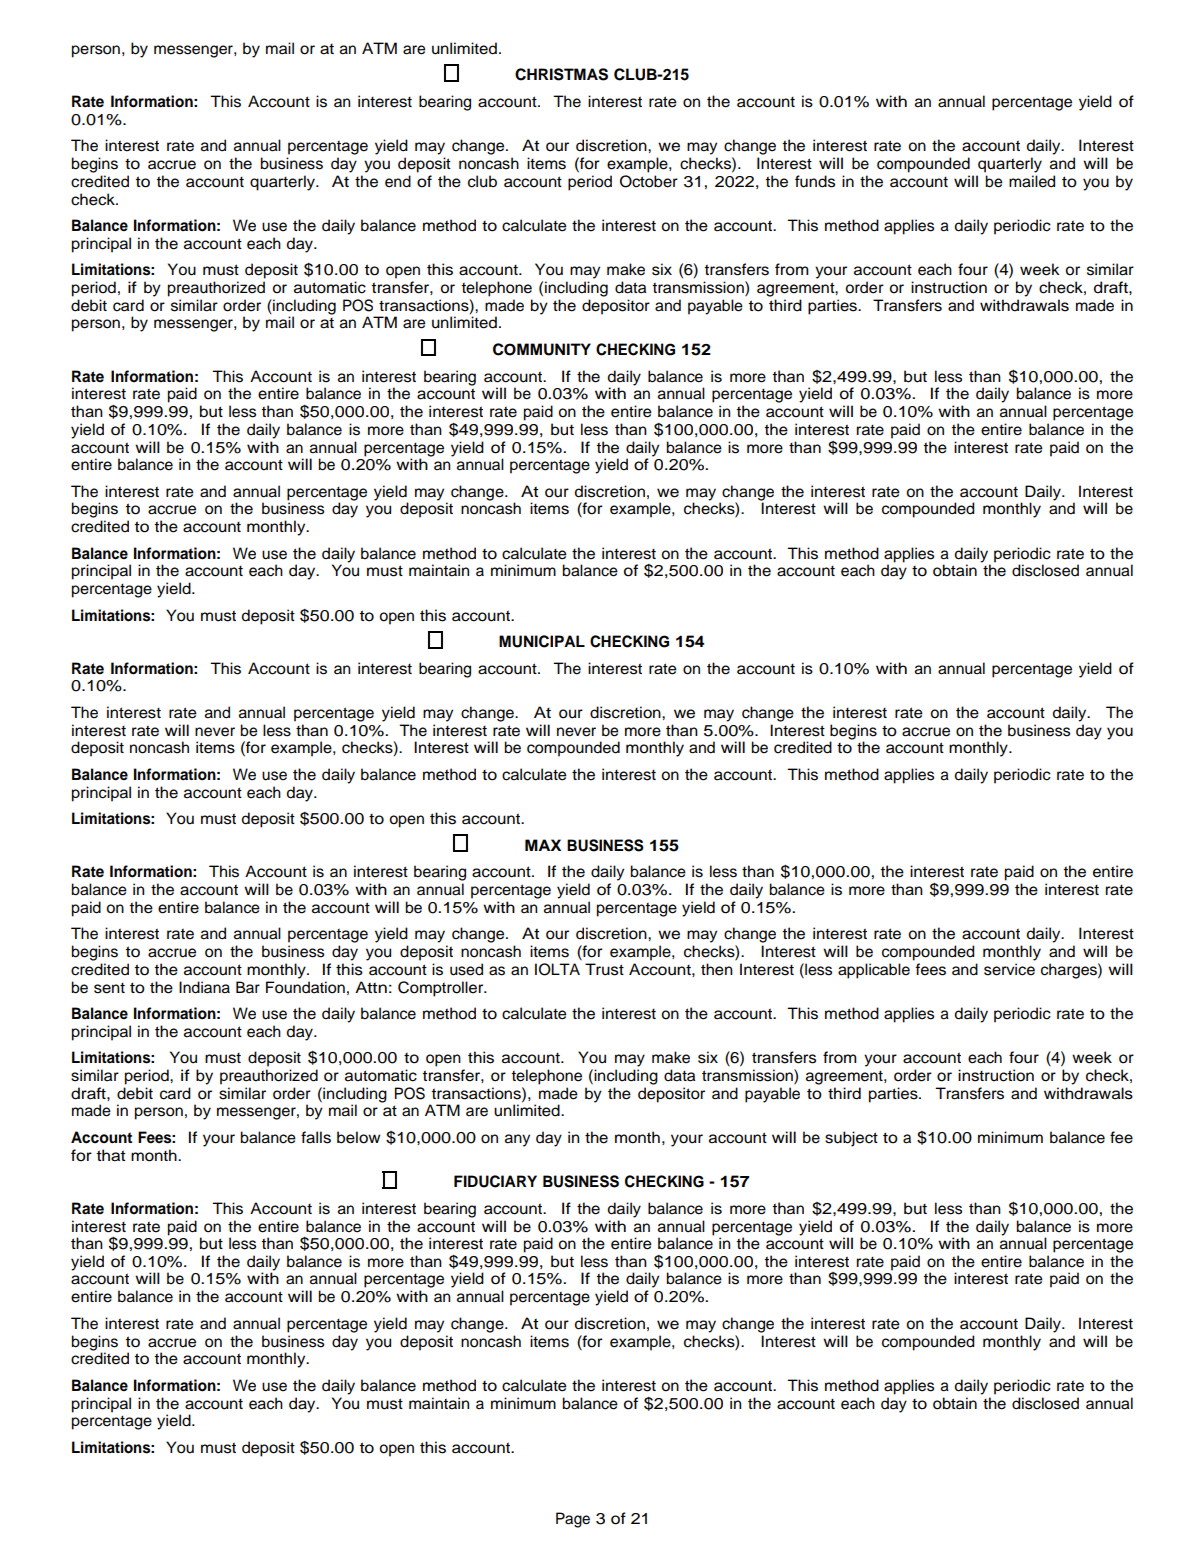 The image size is (1204, 1558). I want to click on falls, so click(316, 1137).
